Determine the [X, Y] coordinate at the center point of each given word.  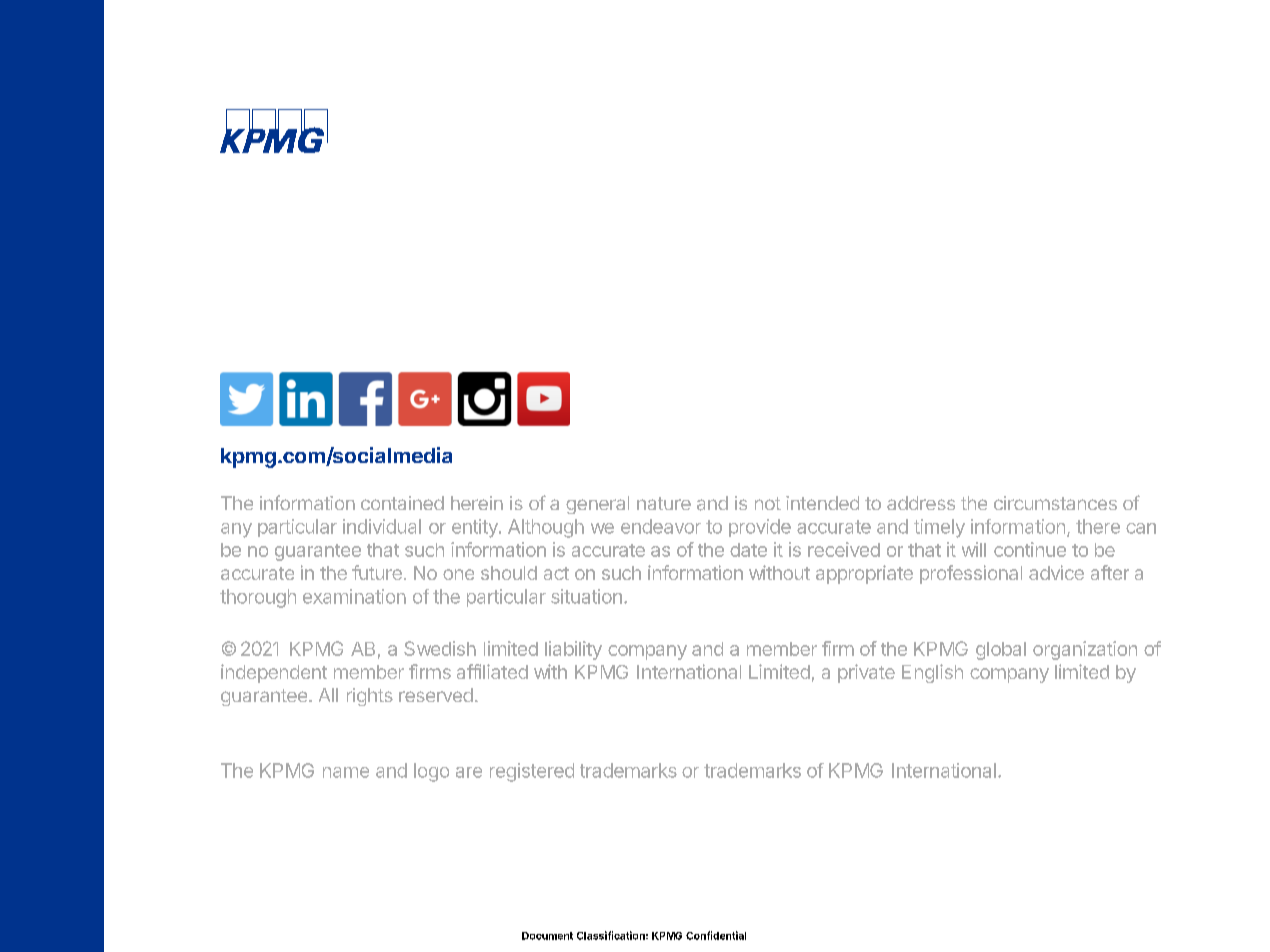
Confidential [716, 935]
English [932, 673]
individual [382, 526]
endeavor [661, 526]
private [866, 673]
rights [370, 697]
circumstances [1055, 503]
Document [547, 936]
